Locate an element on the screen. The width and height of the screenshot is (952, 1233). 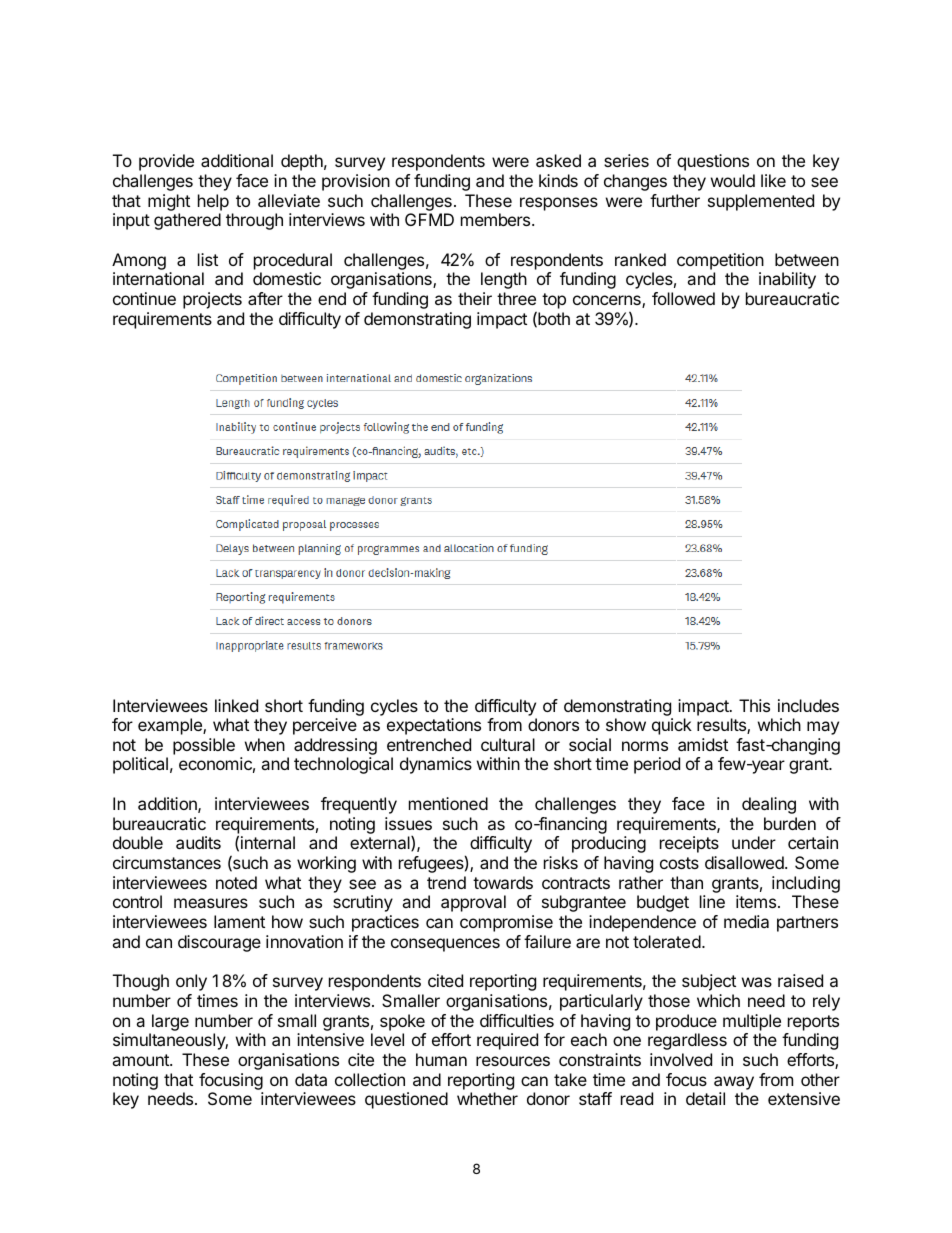
expectations is located at coordinates (434, 726).
